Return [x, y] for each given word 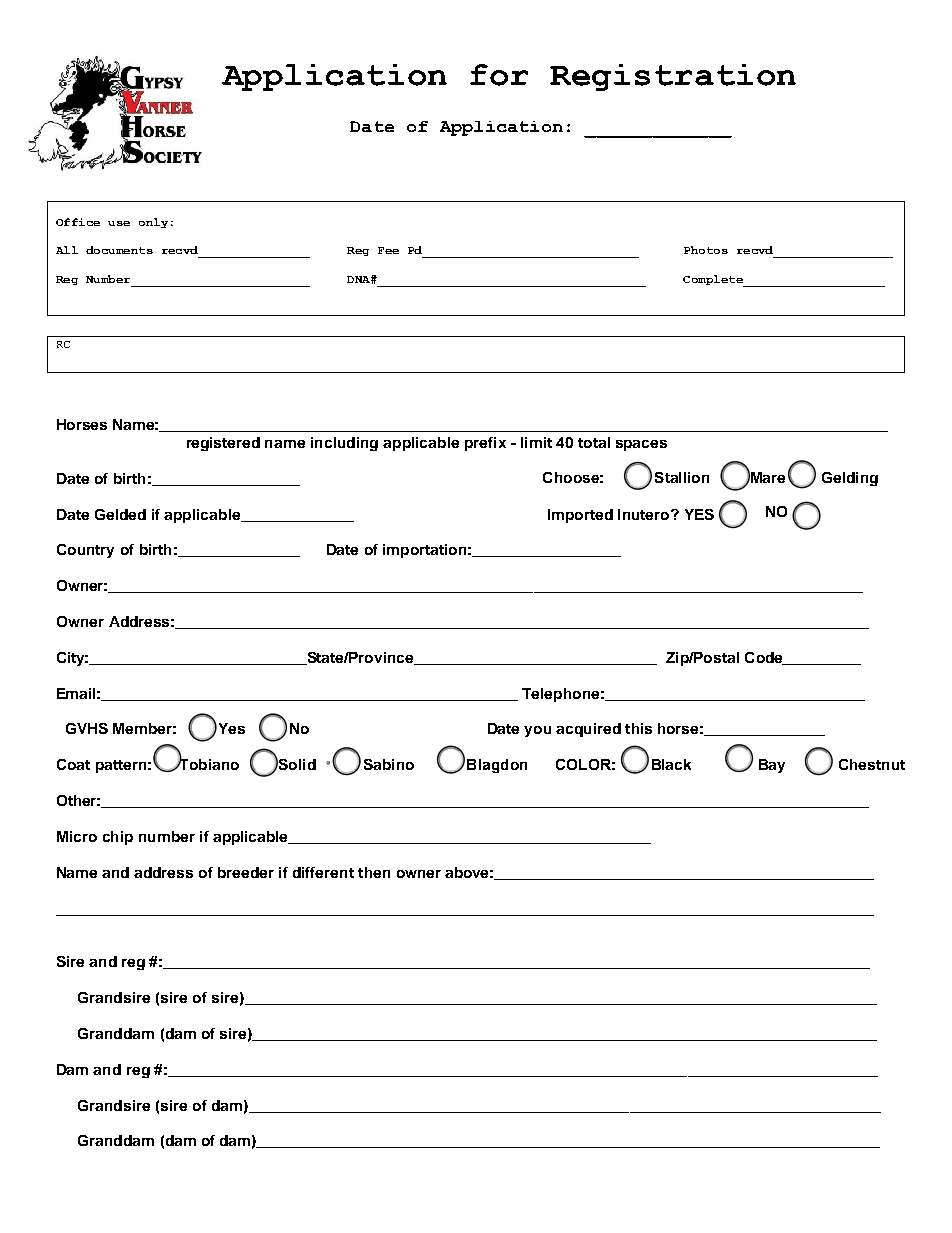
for [499, 75]
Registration [673, 77]
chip [118, 838]
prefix [485, 444]
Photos [706, 250]
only [153, 223]
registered [223, 444]
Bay [772, 766]
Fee [388, 250]
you [537, 731]
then [374, 872]
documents [119, 250]
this [638, 728]
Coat [73, 764]
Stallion [682, 477]
